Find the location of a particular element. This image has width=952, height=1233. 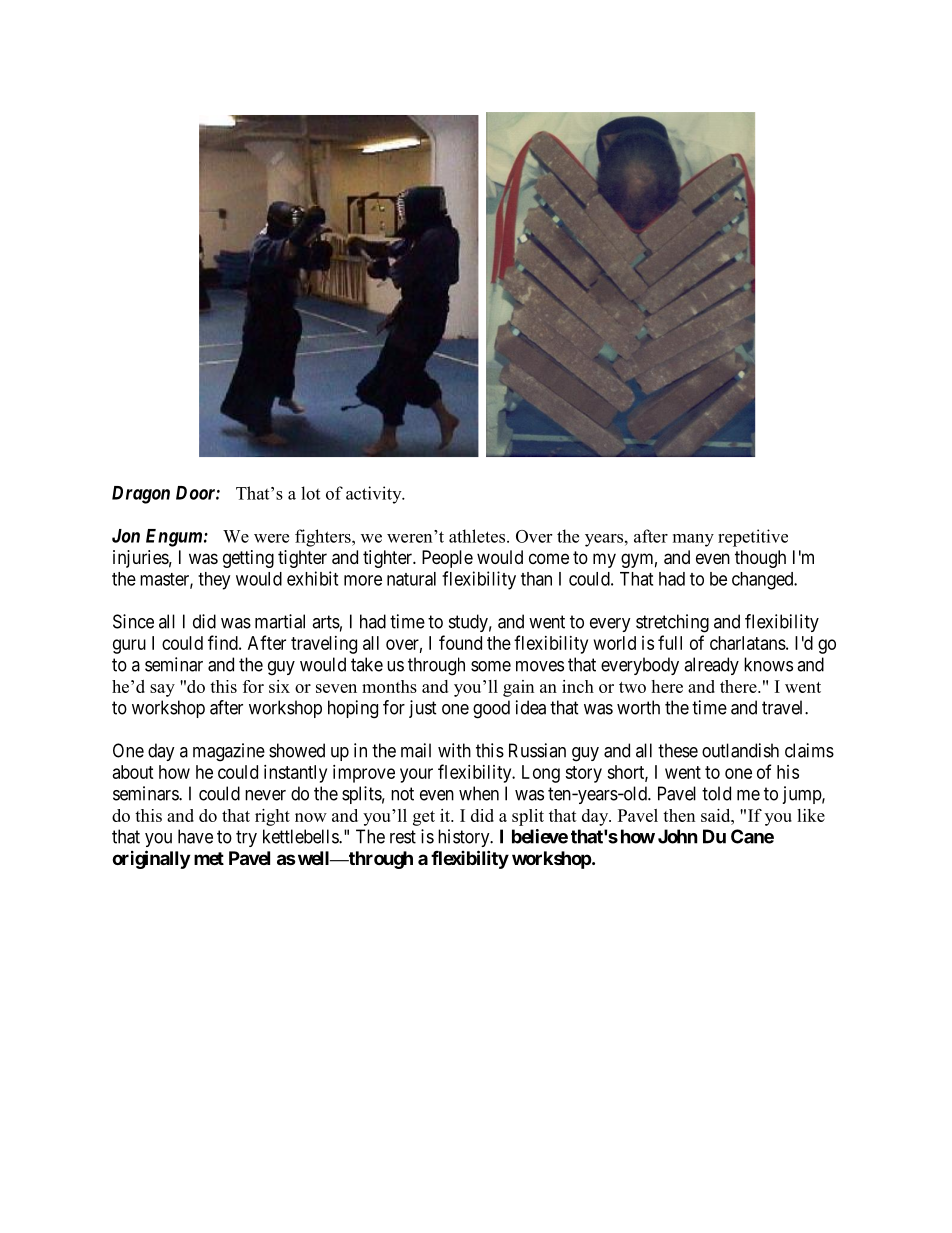

some is located at coordinates (491, 666).
